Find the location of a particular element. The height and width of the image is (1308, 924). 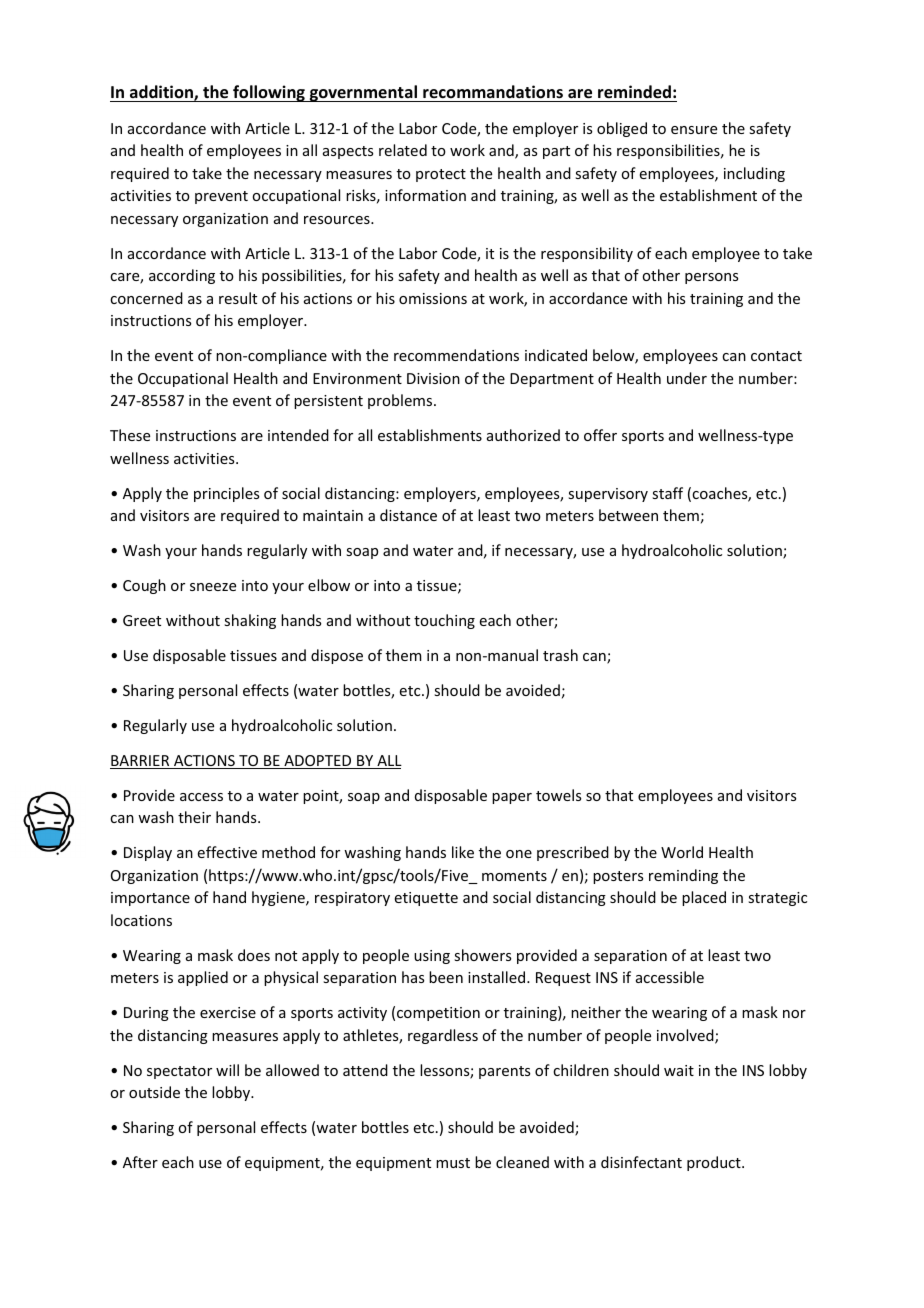

product is located at coordinates (715, 1163).
